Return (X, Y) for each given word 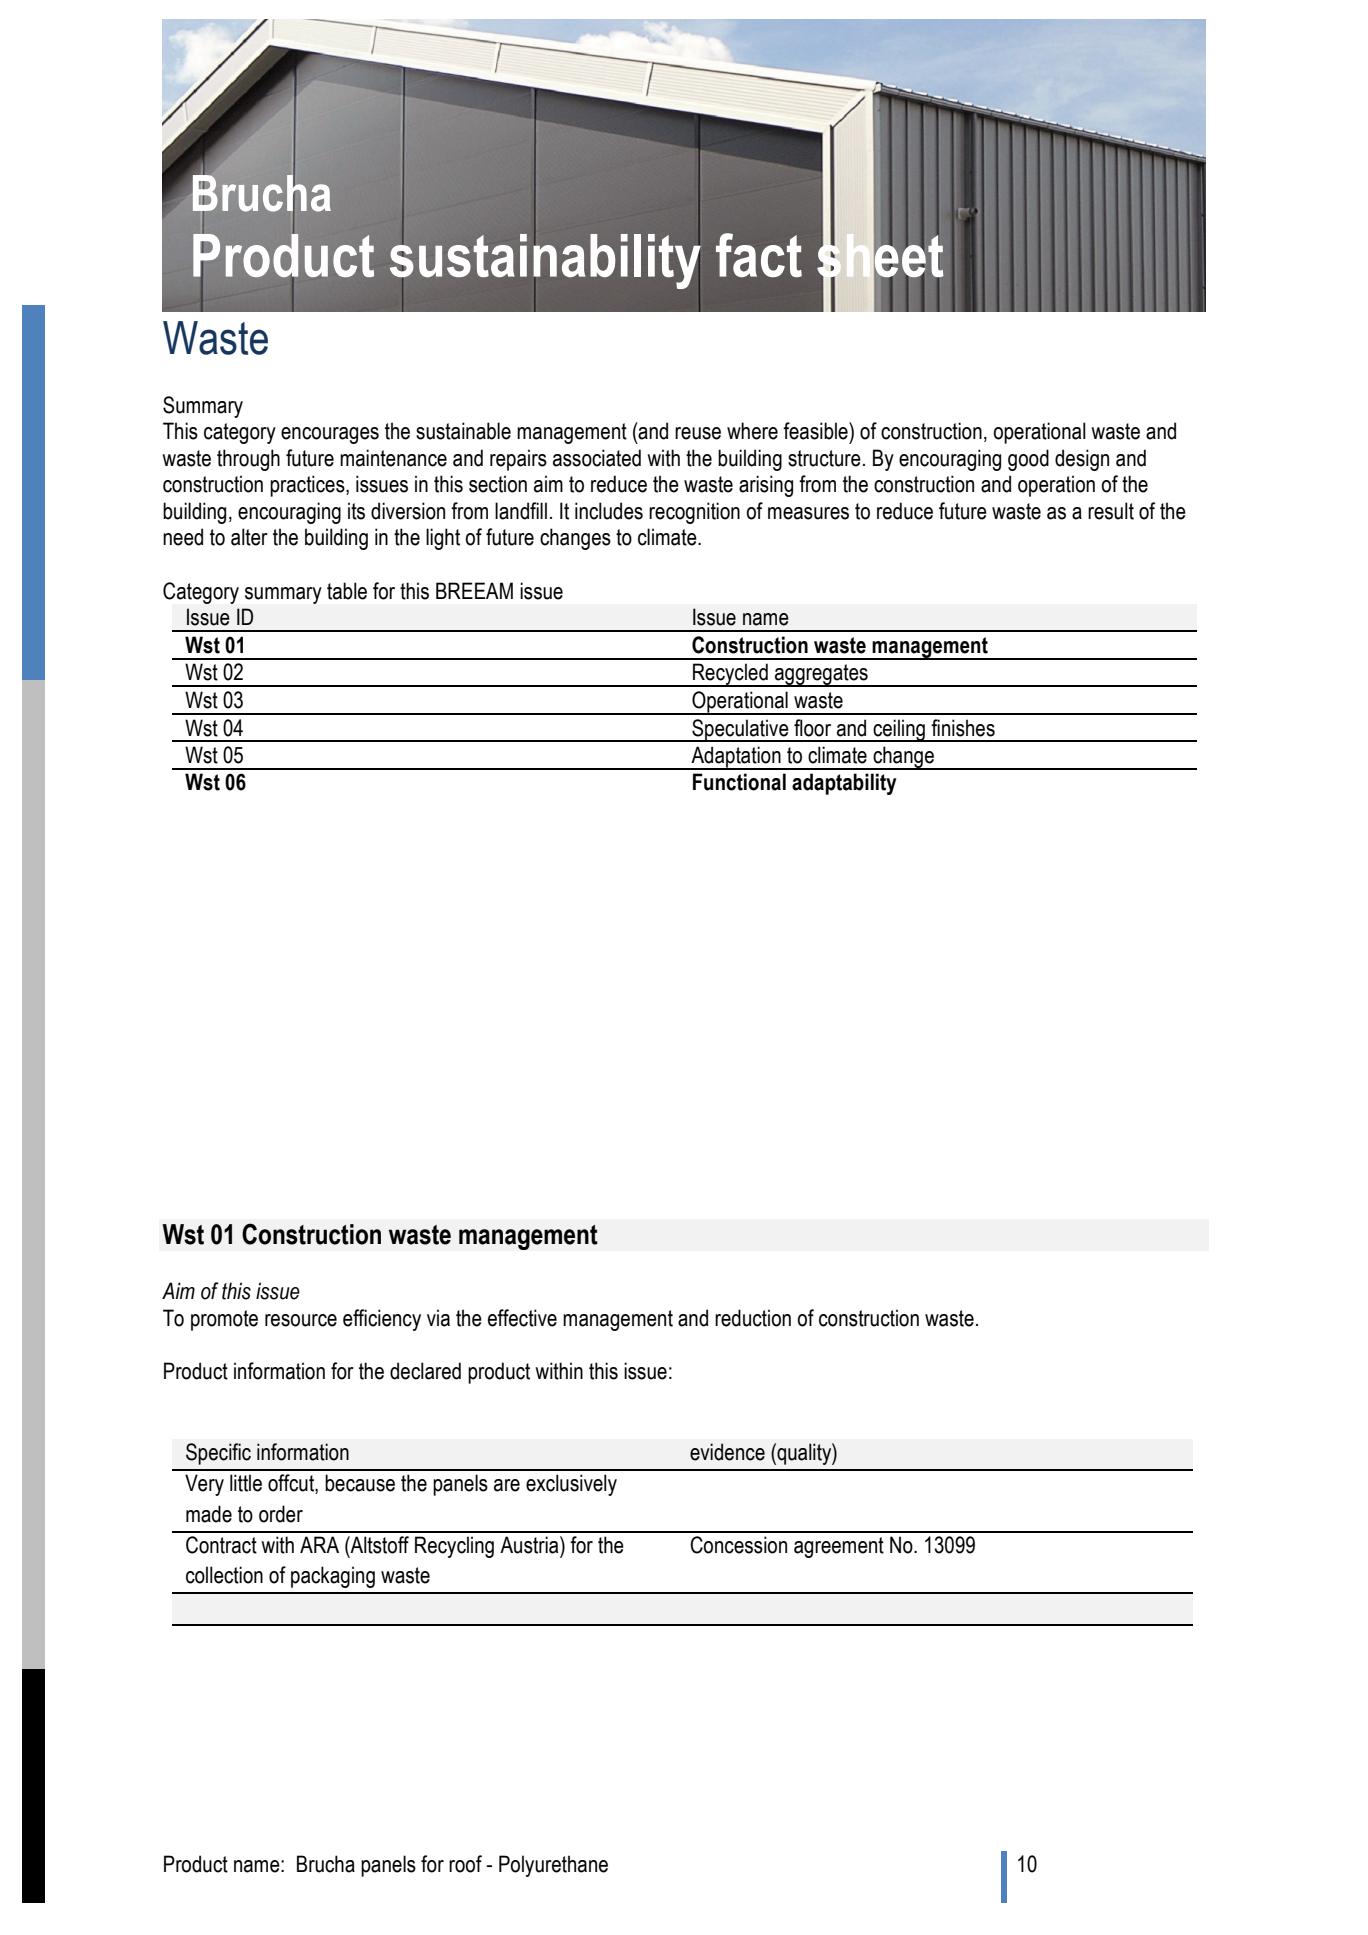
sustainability (545, 261)
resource (301, 1320)
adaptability (844, 784)
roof (465, 1864)
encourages (330, 435)
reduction (753, 1318)
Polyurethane (553, 1866)
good (1028, 460)
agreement (839, 1547)
